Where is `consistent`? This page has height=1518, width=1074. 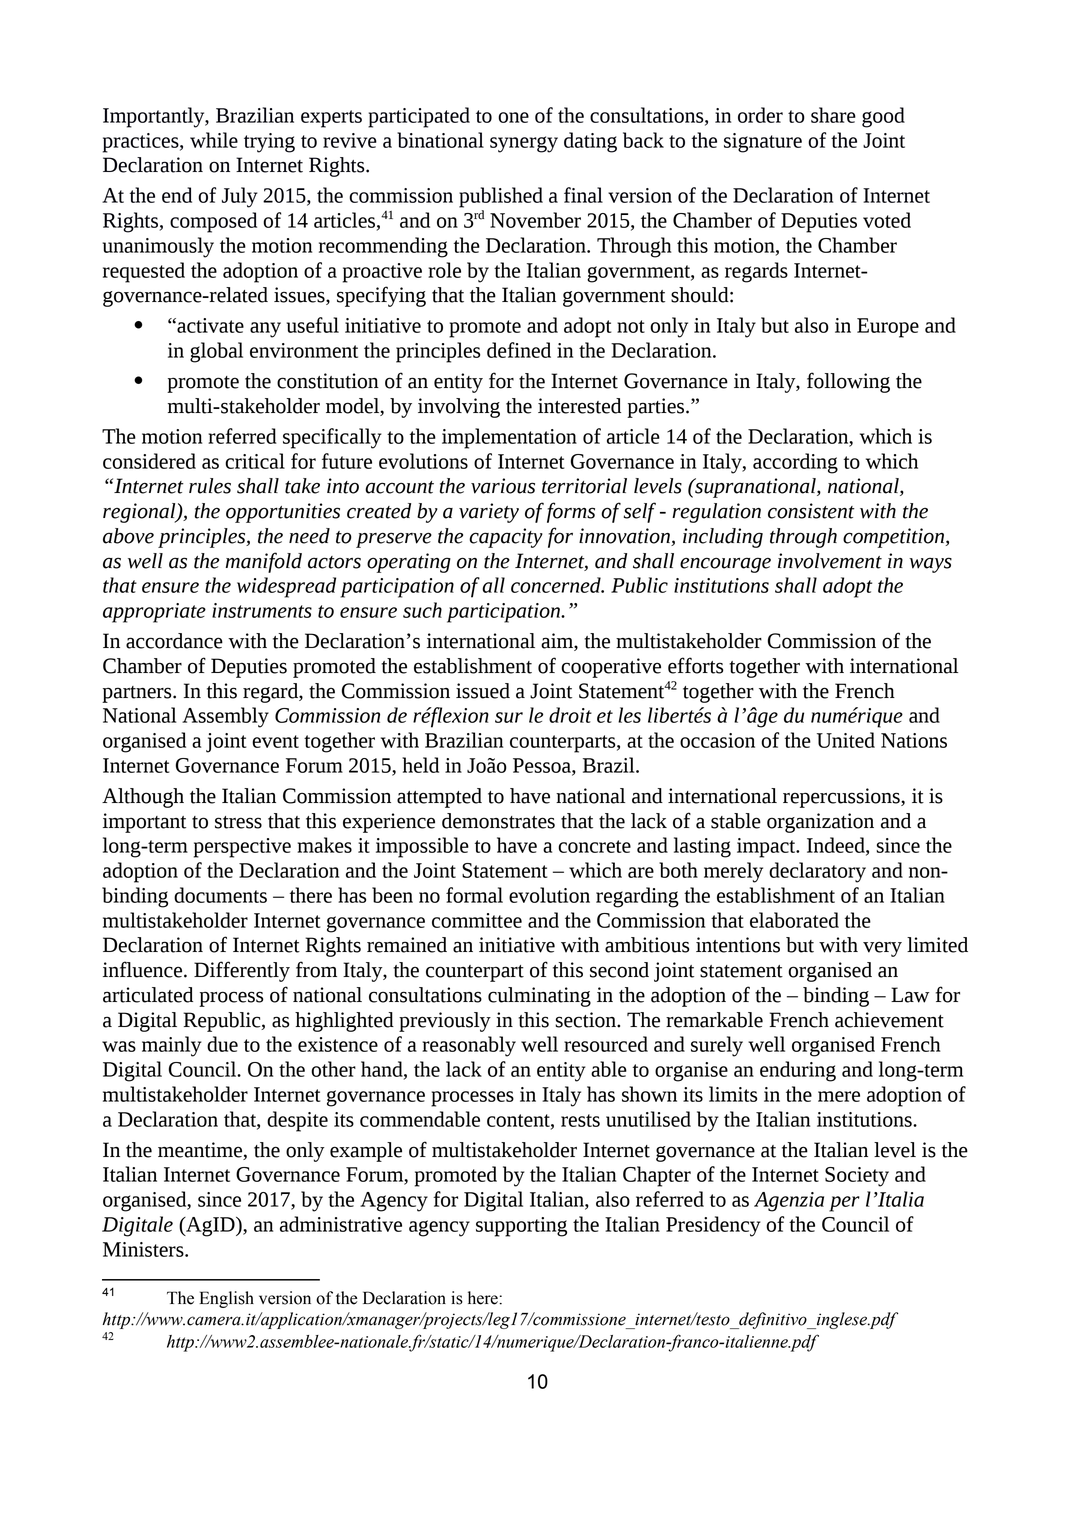
consistent is located at coordinates (811, 511).
